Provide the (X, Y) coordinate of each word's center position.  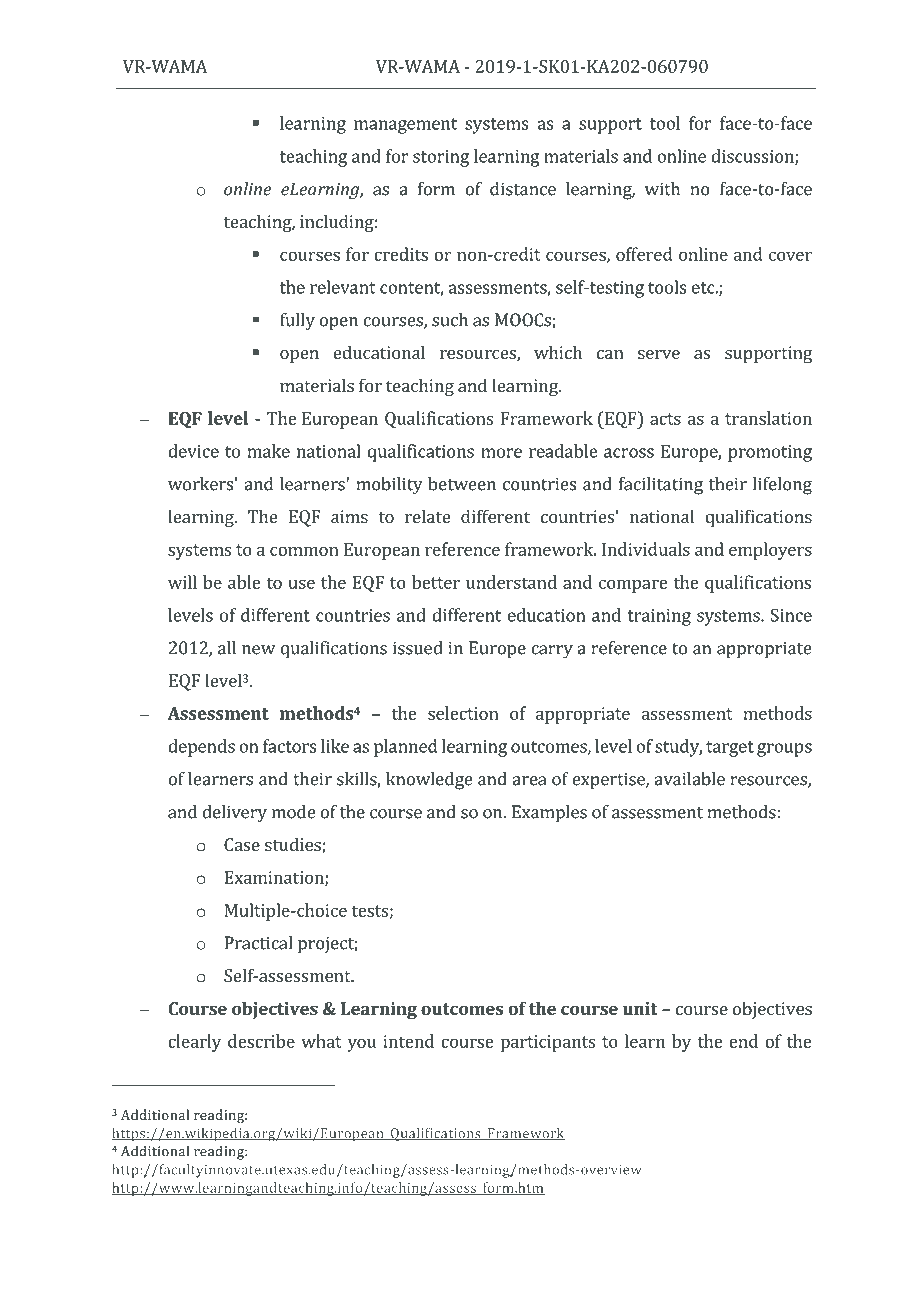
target (730, 749)
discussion (753, 157)
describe (261, 1041)
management (405, 126)
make (269, 451)
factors (289, 746)
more (501, 453)
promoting (770, 453)
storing (441, 158)
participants (548, 1043)
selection (463, 713)
